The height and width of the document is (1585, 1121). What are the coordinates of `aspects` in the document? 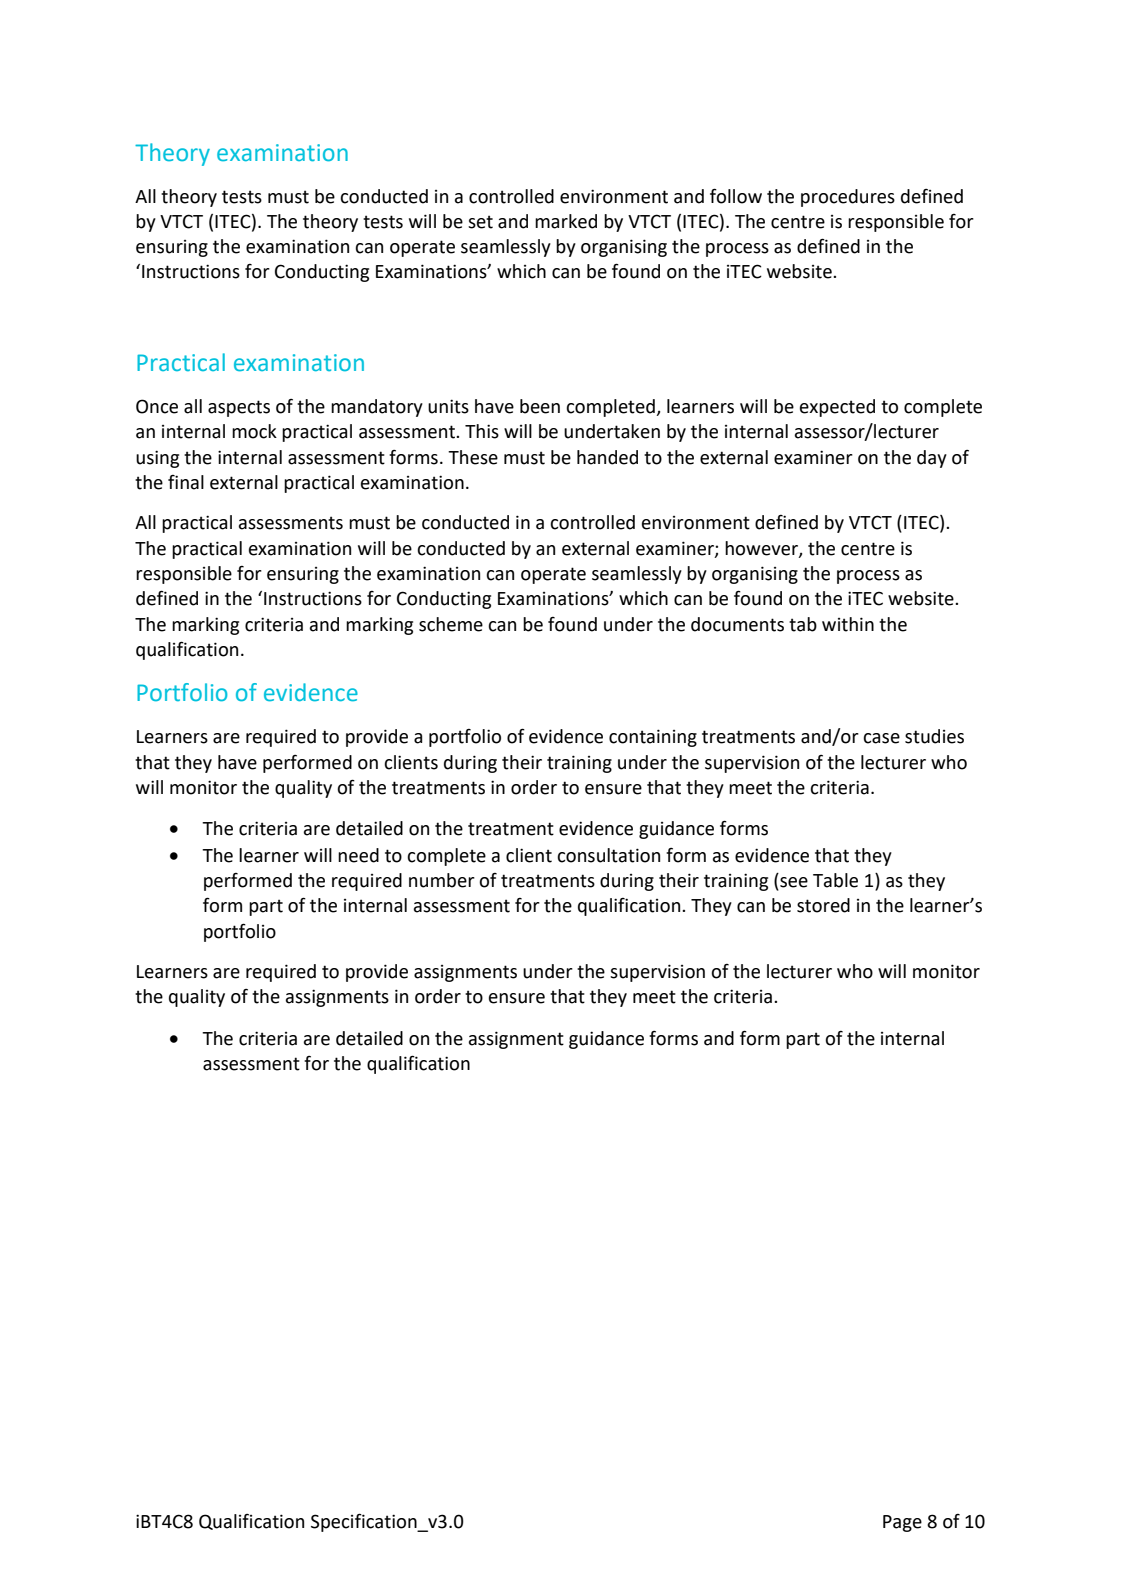 It's located at (239, 408).
